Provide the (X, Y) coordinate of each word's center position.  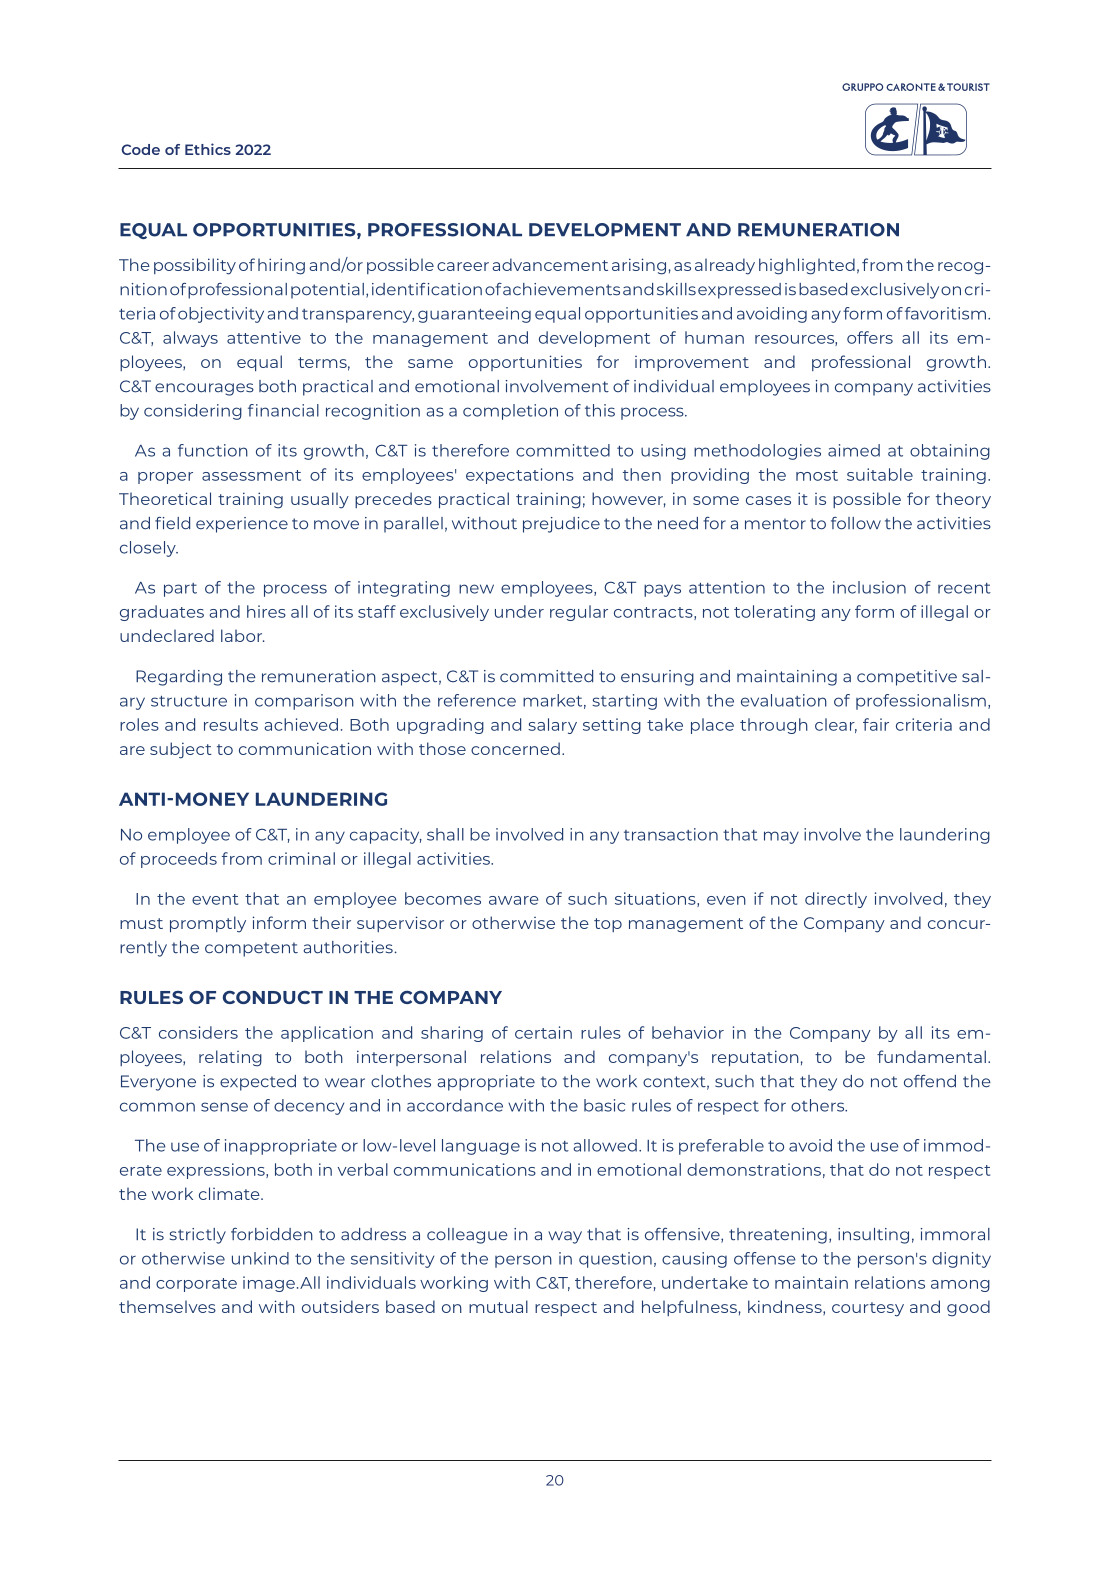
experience (242, 525)
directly (836, 900)
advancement (550, 264)
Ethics (208, 149)
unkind (260, 1258)
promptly (208, 924)
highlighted (807, 266)
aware (513, 900)
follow (856, 523)
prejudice (561, 525)
